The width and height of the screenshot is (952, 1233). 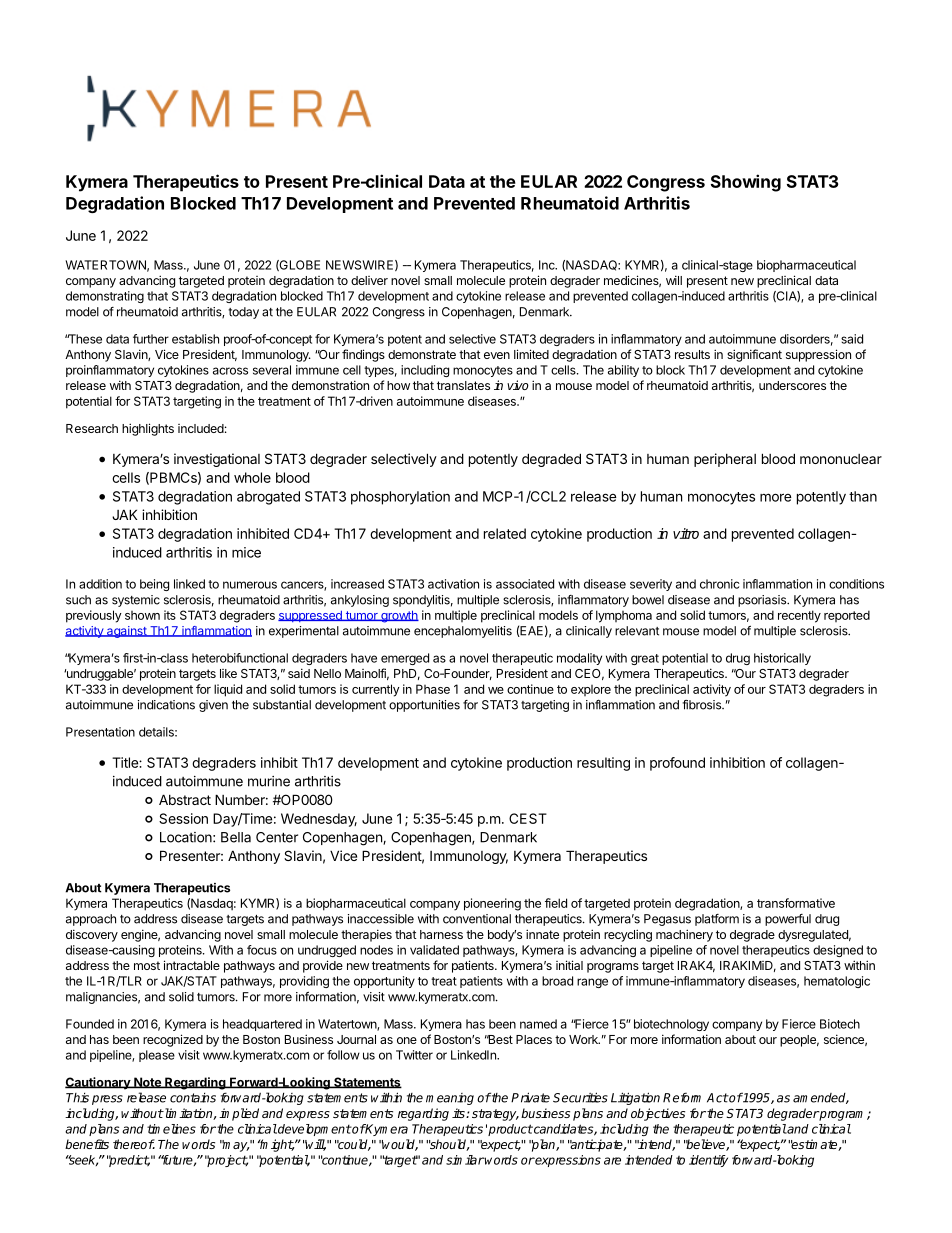 What do you see at coordinates (166, 705) in the screenshot?
I see `indications` at bounding box center [166, 705].
